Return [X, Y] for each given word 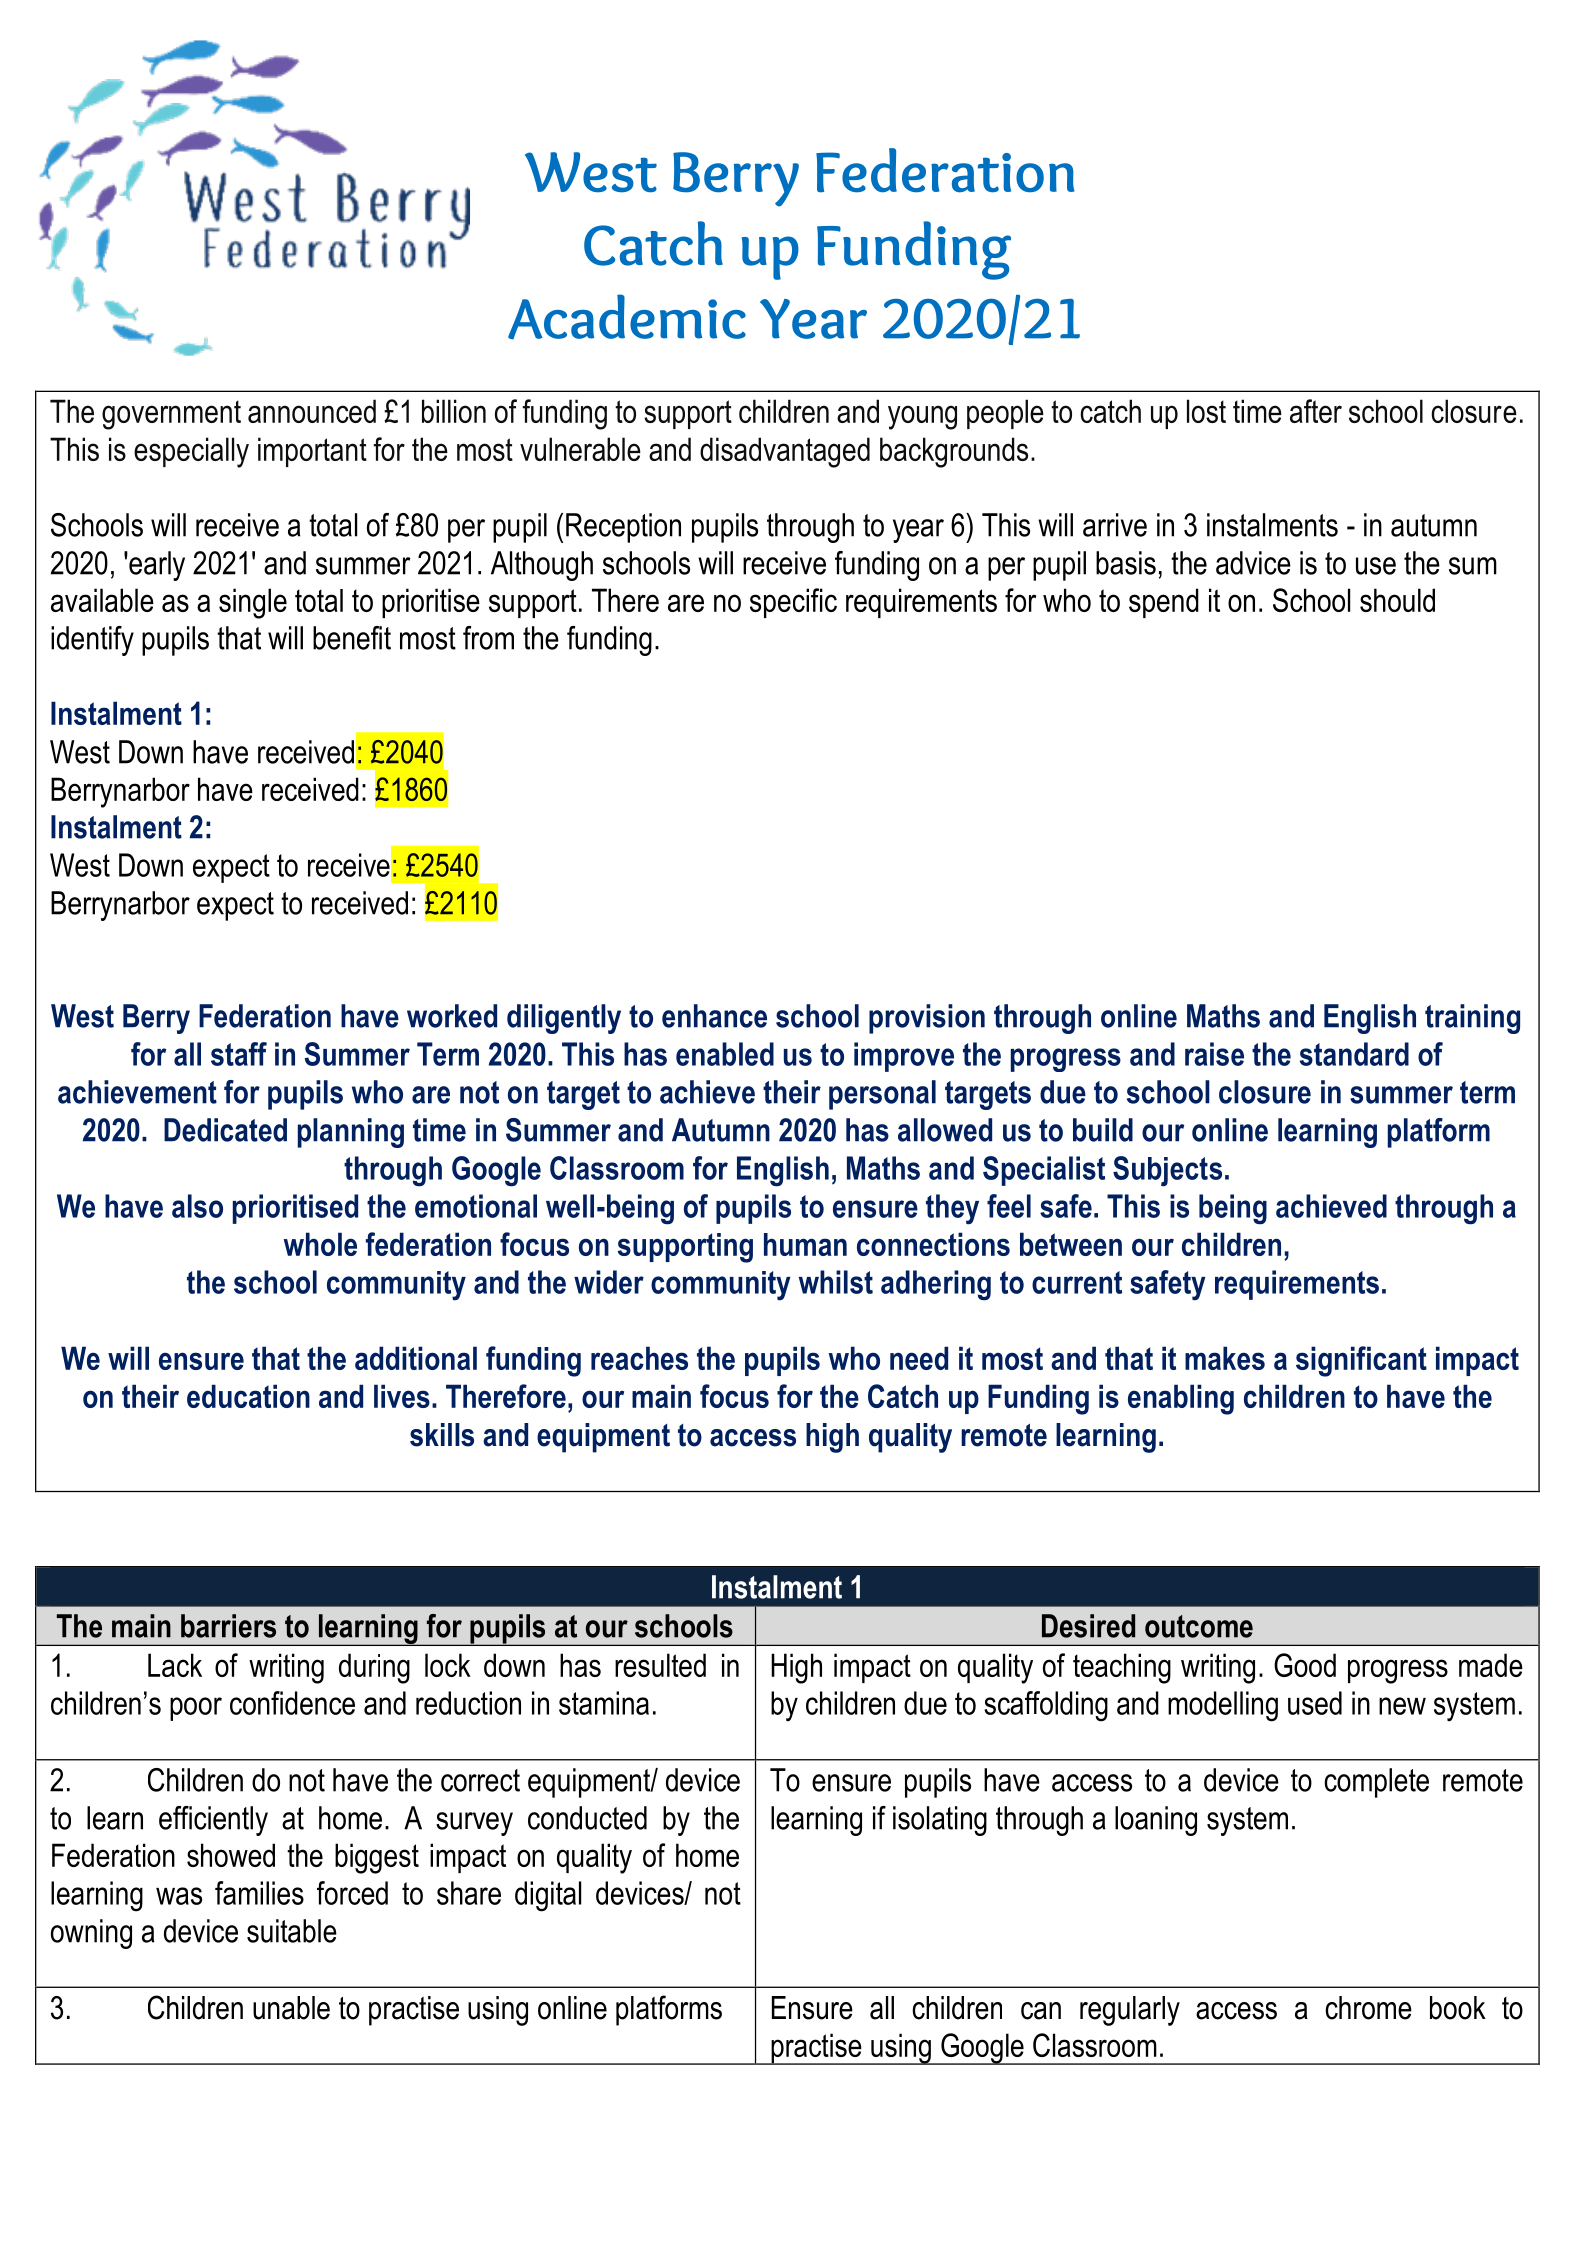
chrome [1368, 2008]
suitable [292, 1931]
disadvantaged [785, 452]
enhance [714, 1016]
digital [548, 1896]
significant [1361, 1361]
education [248, 1396]
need [919, 1358]
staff [239, 1054]
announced [312, 411]
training [1472, 1019]
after [1316, 411]
